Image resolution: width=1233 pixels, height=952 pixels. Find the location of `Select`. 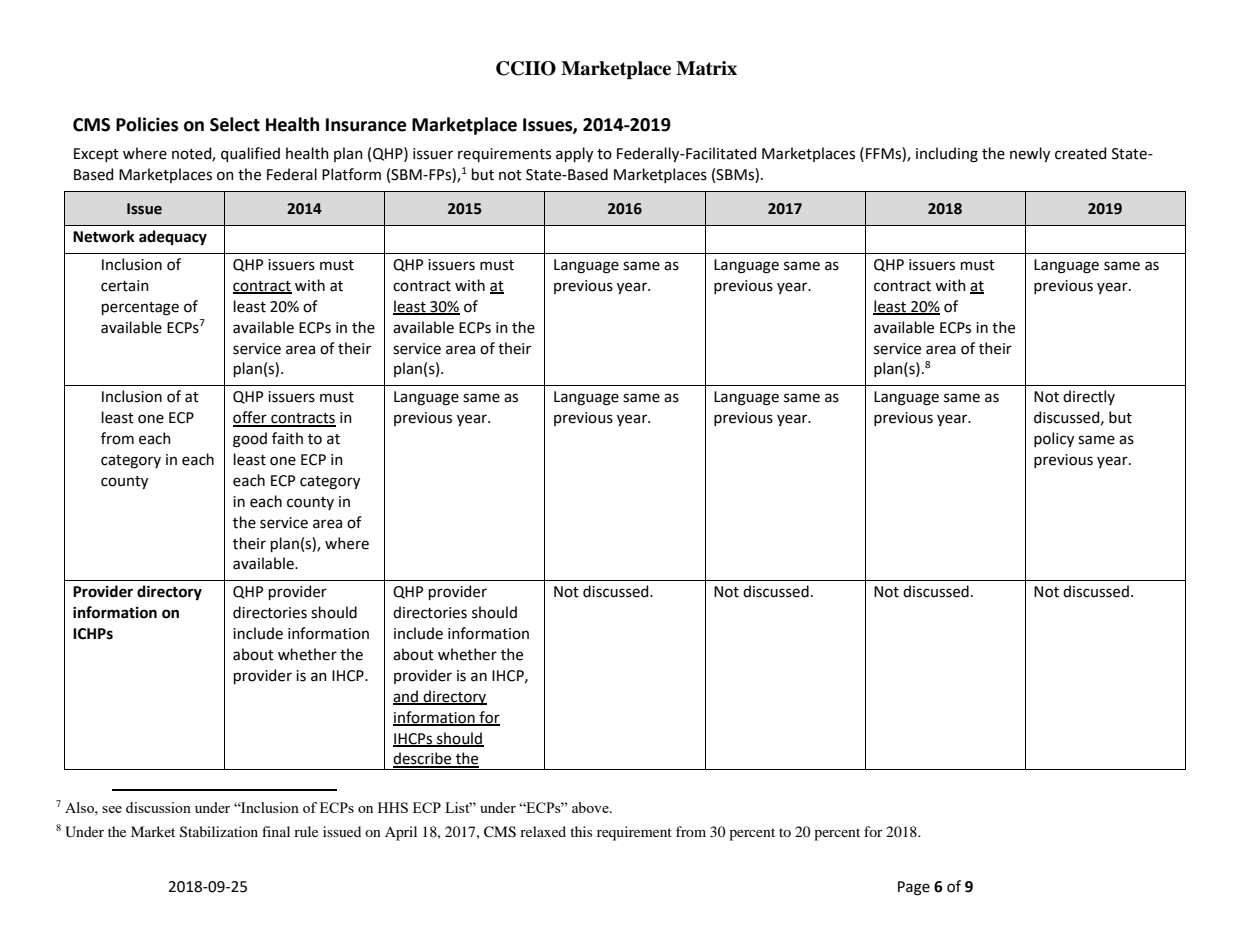

Select is located at coordinates (235, 124).
